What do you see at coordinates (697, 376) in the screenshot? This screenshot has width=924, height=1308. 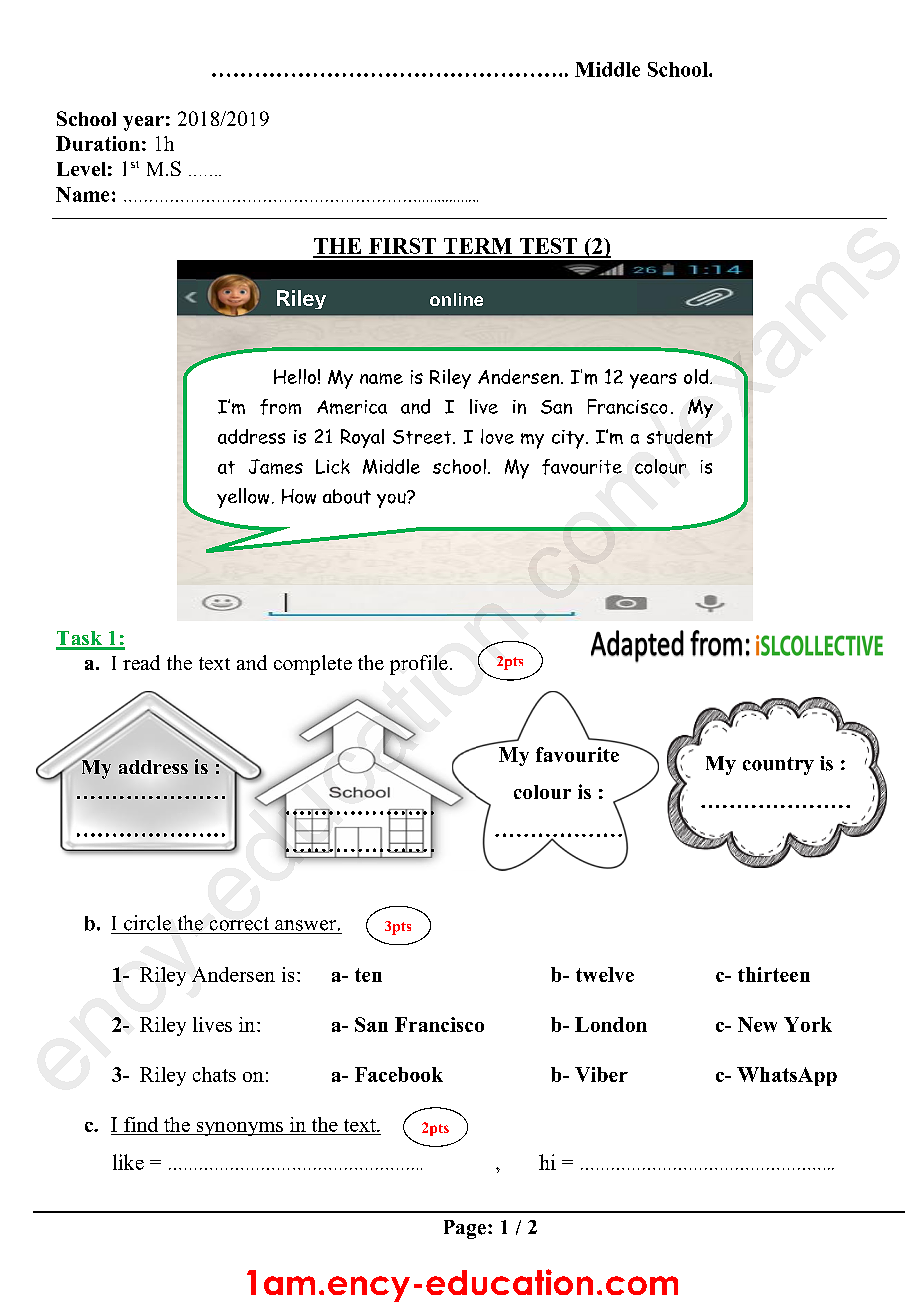 I see `old` at bounding box center [697, 376].
